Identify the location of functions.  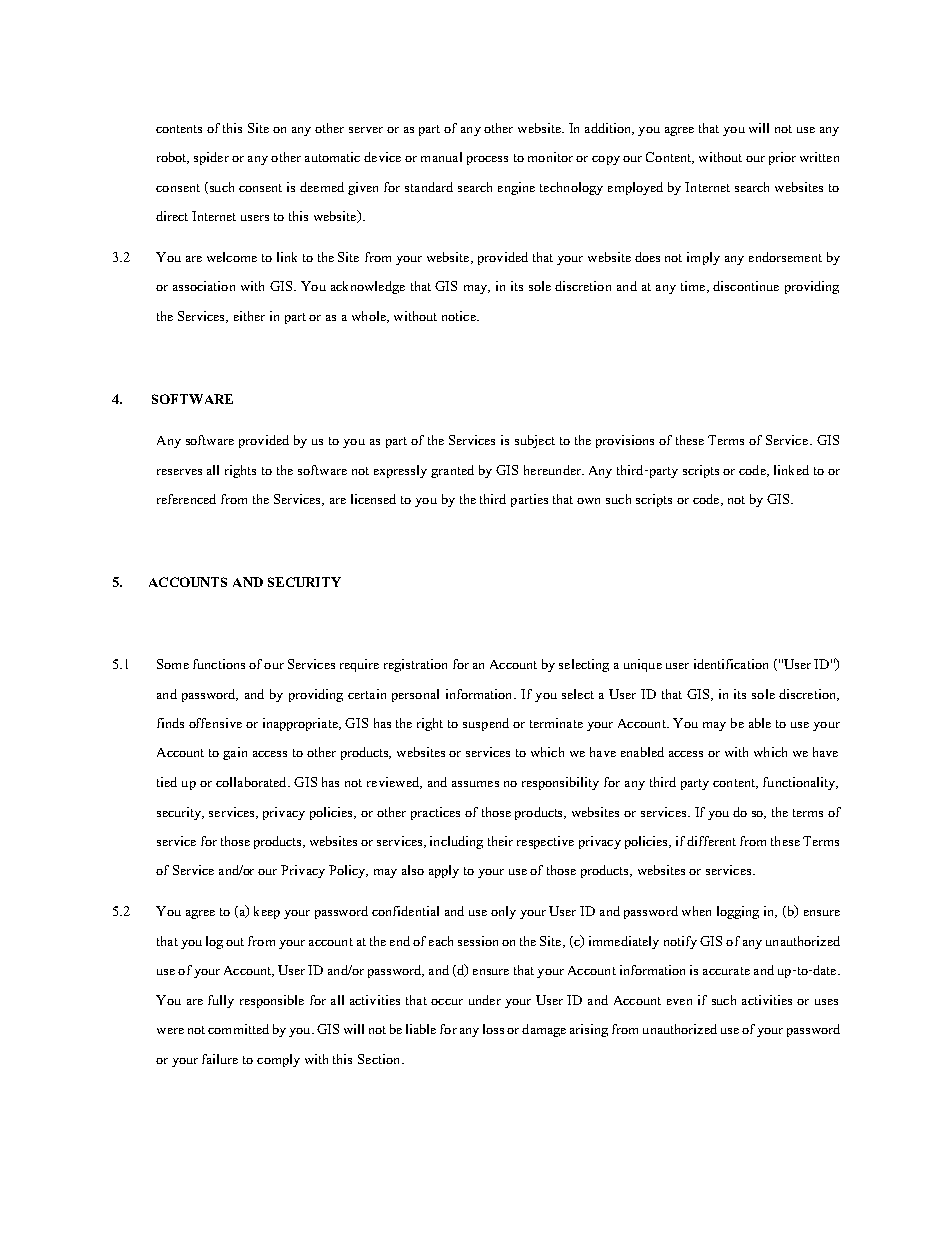
(219, 664).
